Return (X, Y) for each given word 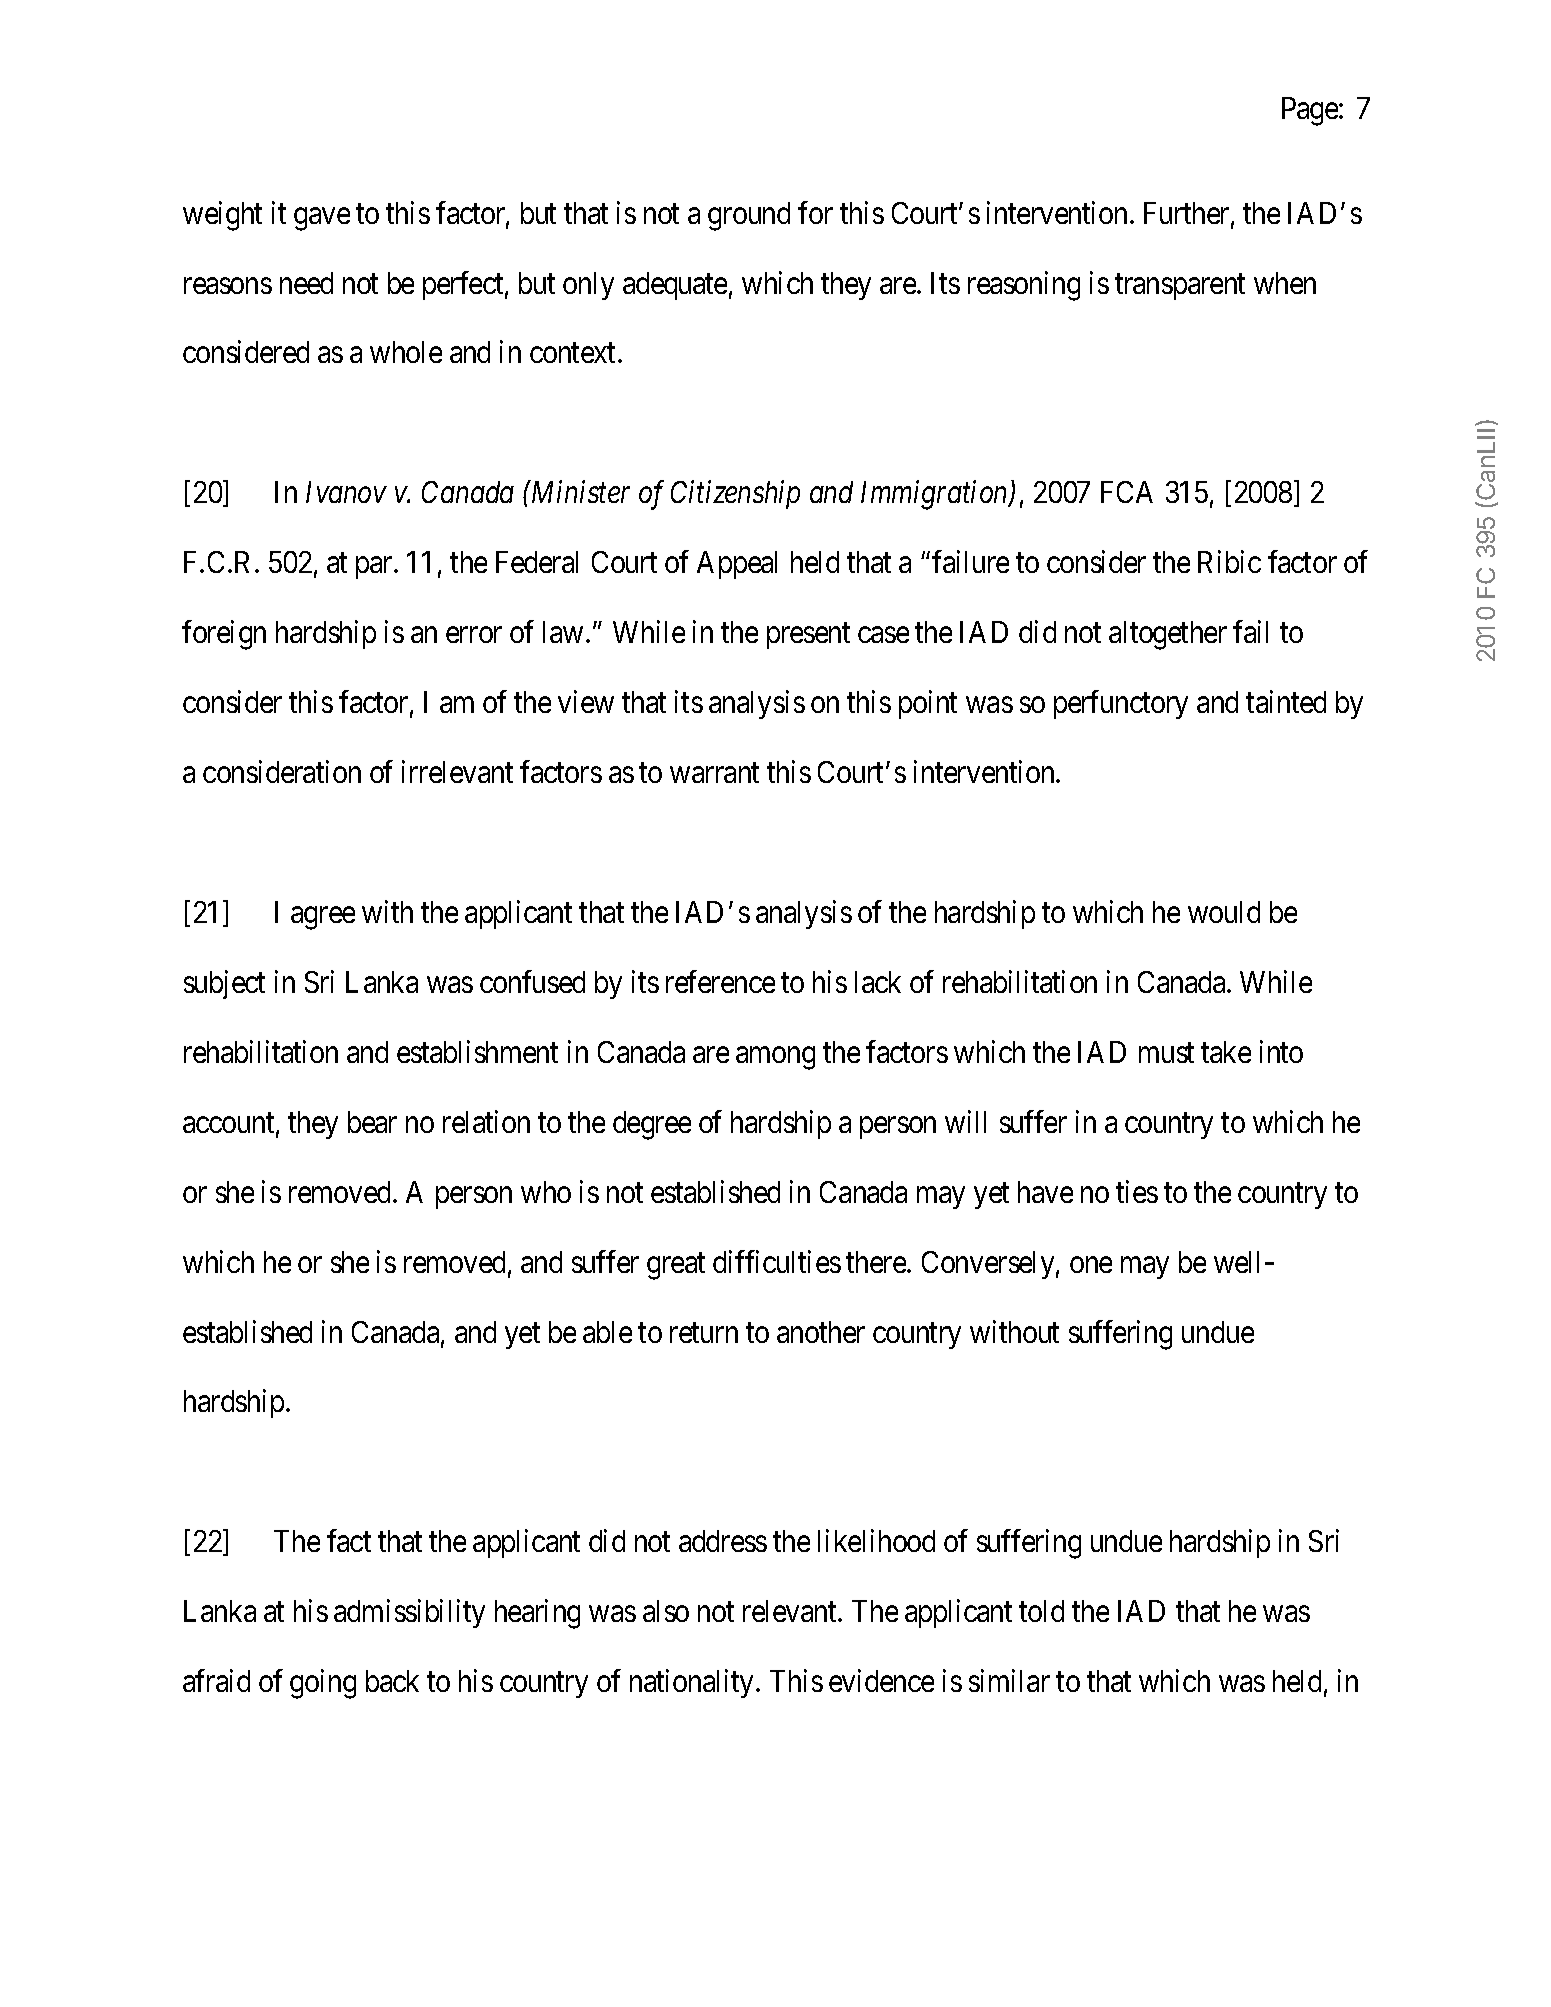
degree (652, 1125)
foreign (224, 635)
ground (749, 216)
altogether (1168, 635)
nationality (693, 1683)
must (1166, 1053)
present (808, 636)
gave (322, 219)
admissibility (409, 1614)
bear (372, 1122)
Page (1311, 111)
